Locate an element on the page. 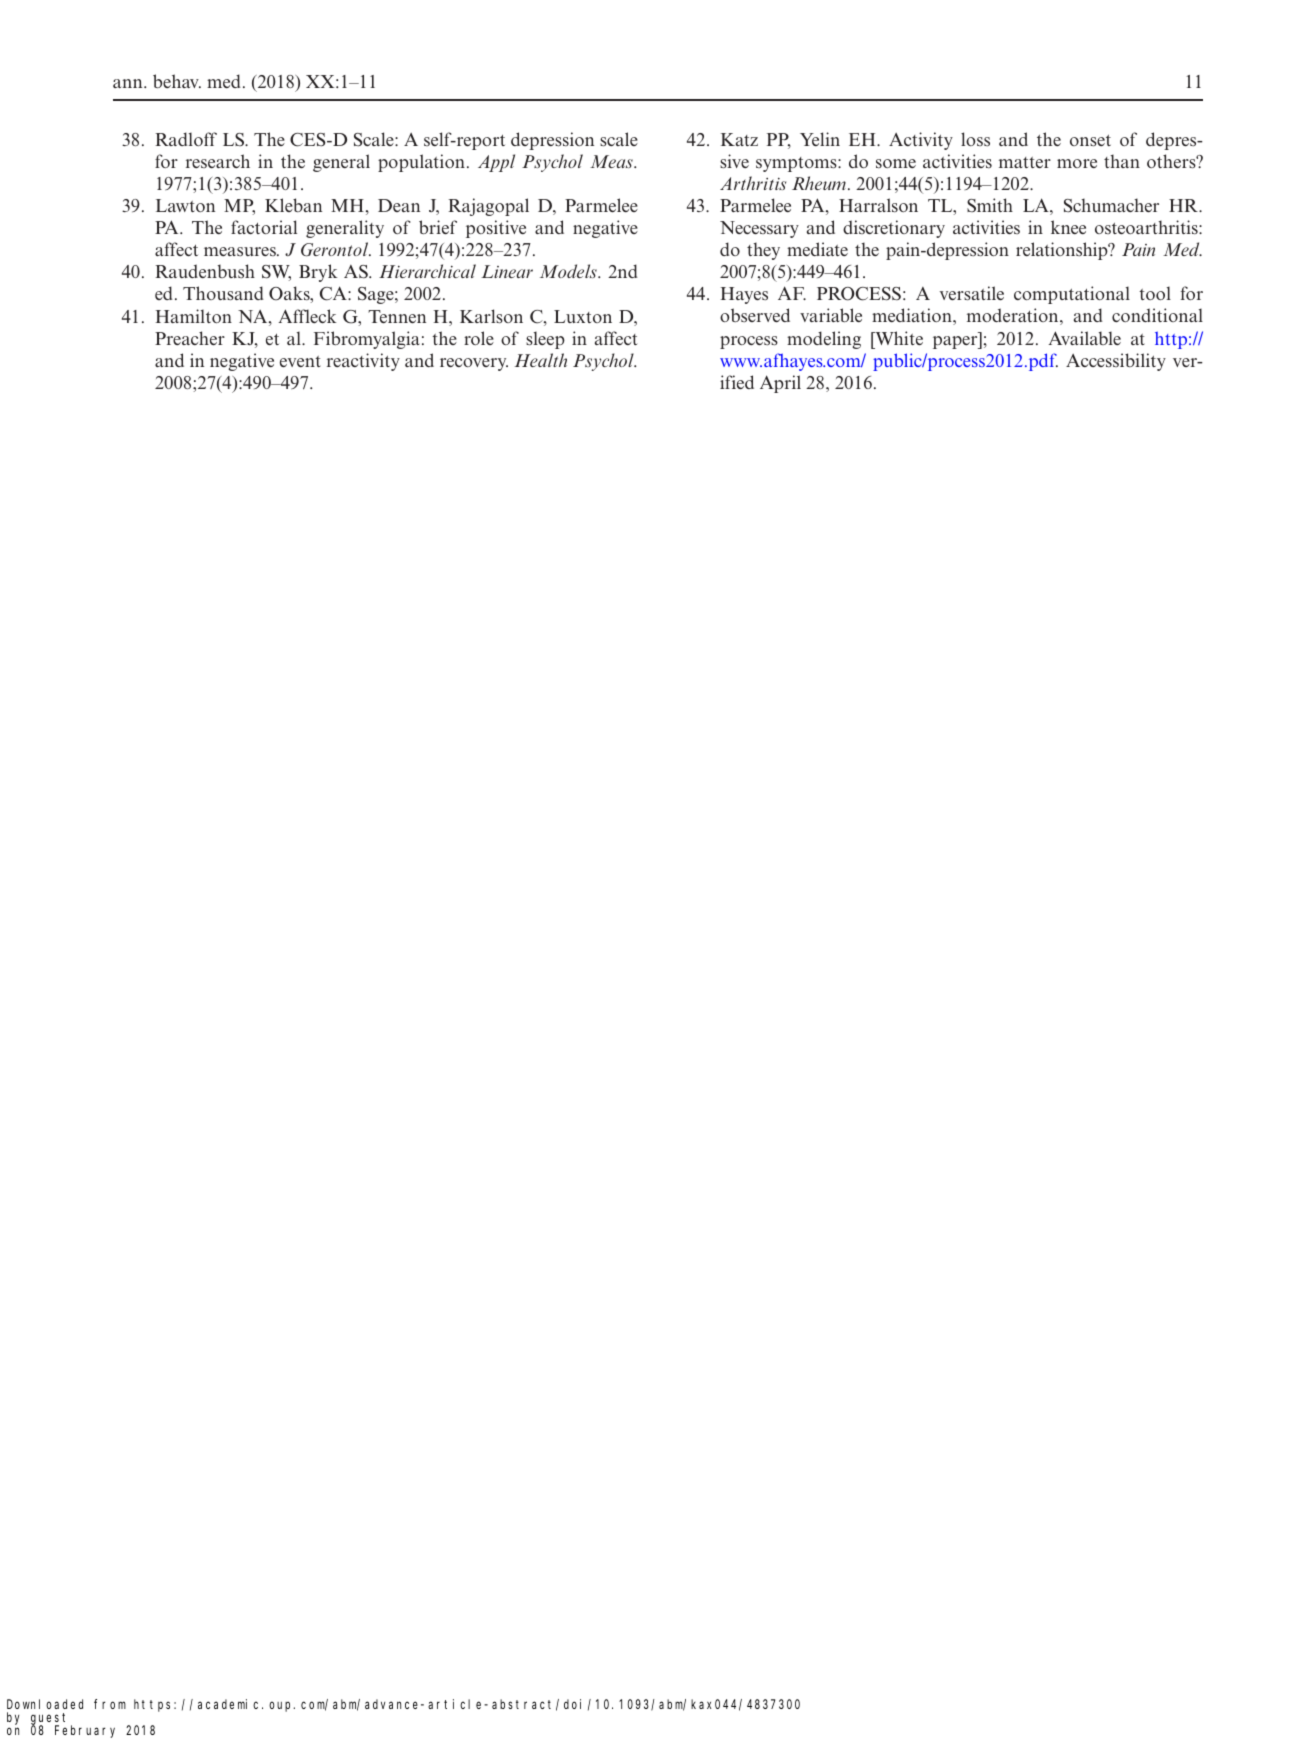  research is located at coordinates (218, 161).
